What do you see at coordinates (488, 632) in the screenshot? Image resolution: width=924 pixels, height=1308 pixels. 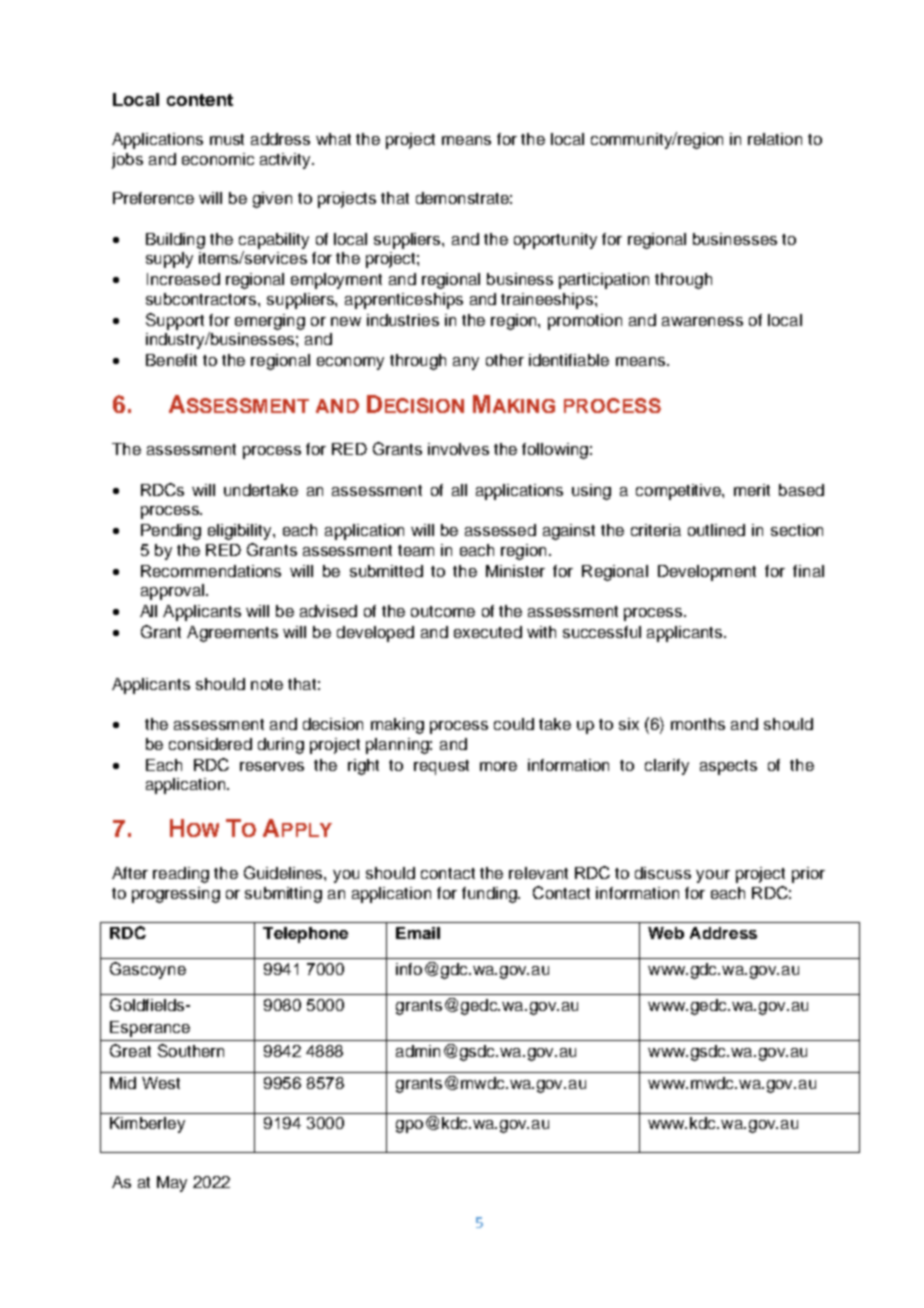 I see `executed` at bounding box center [488, 632].
